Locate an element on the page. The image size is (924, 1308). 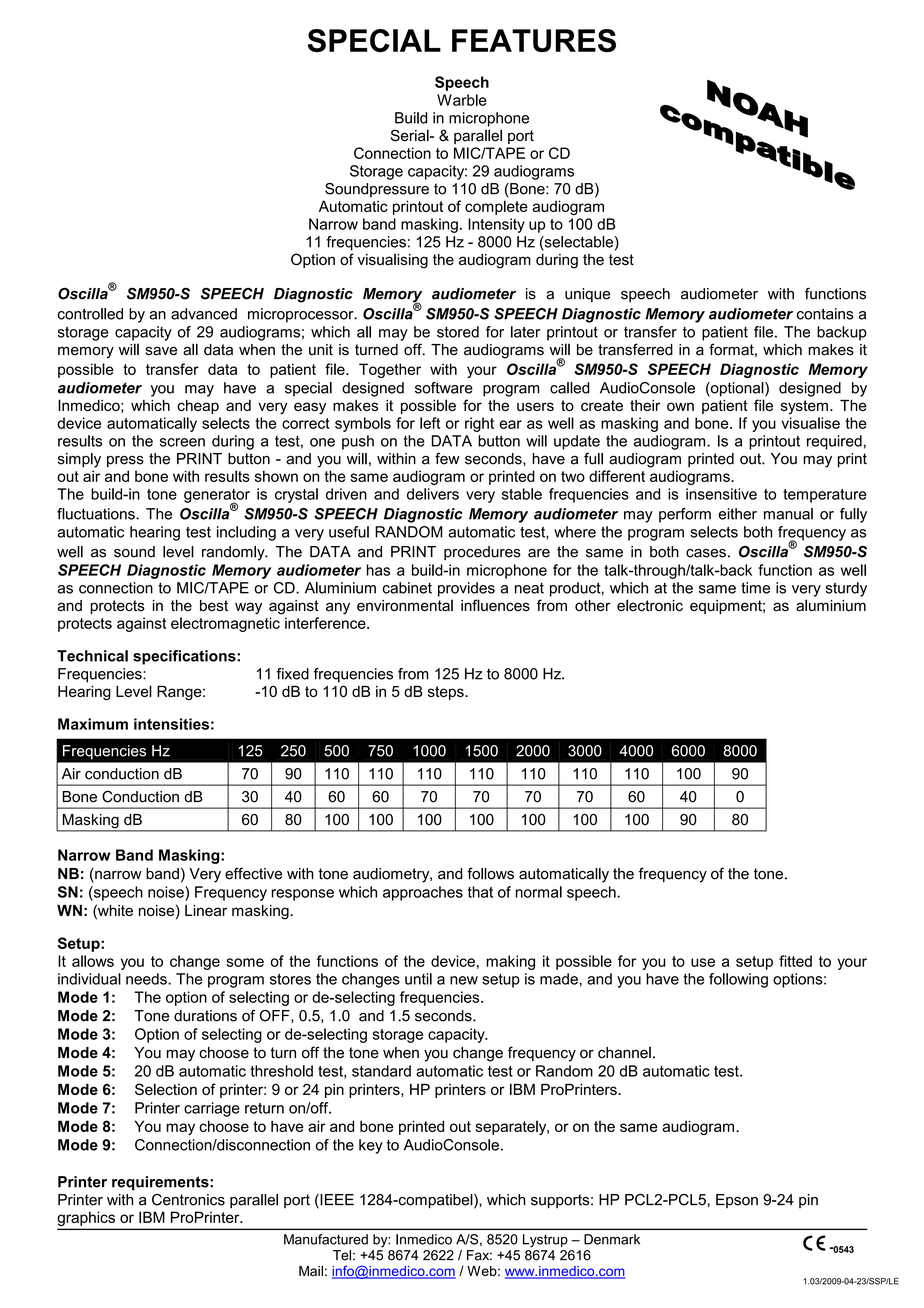
Warble is located at coordinates (462, 100).
